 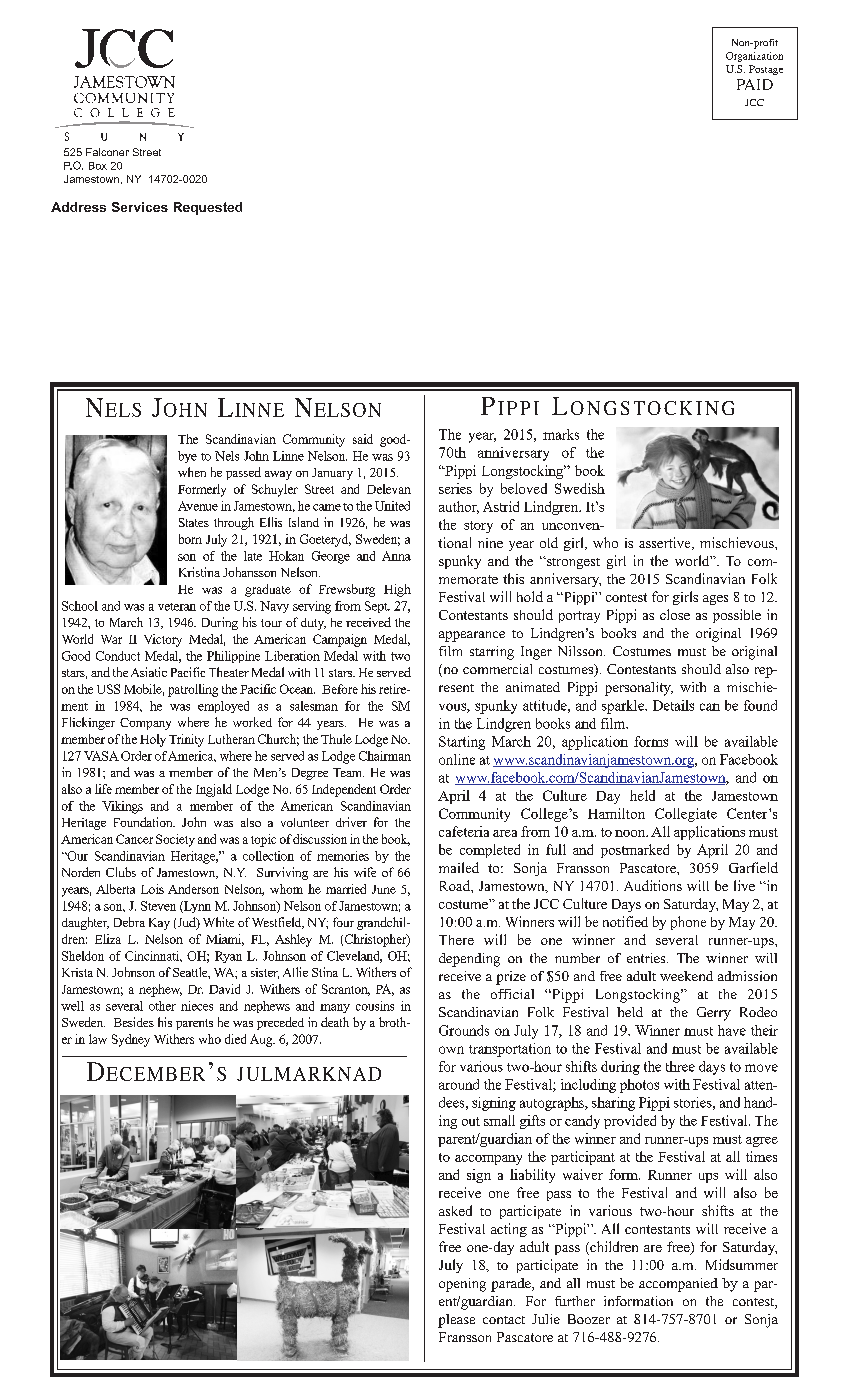 I want to click on PAID, so click(x=755, y=84).
